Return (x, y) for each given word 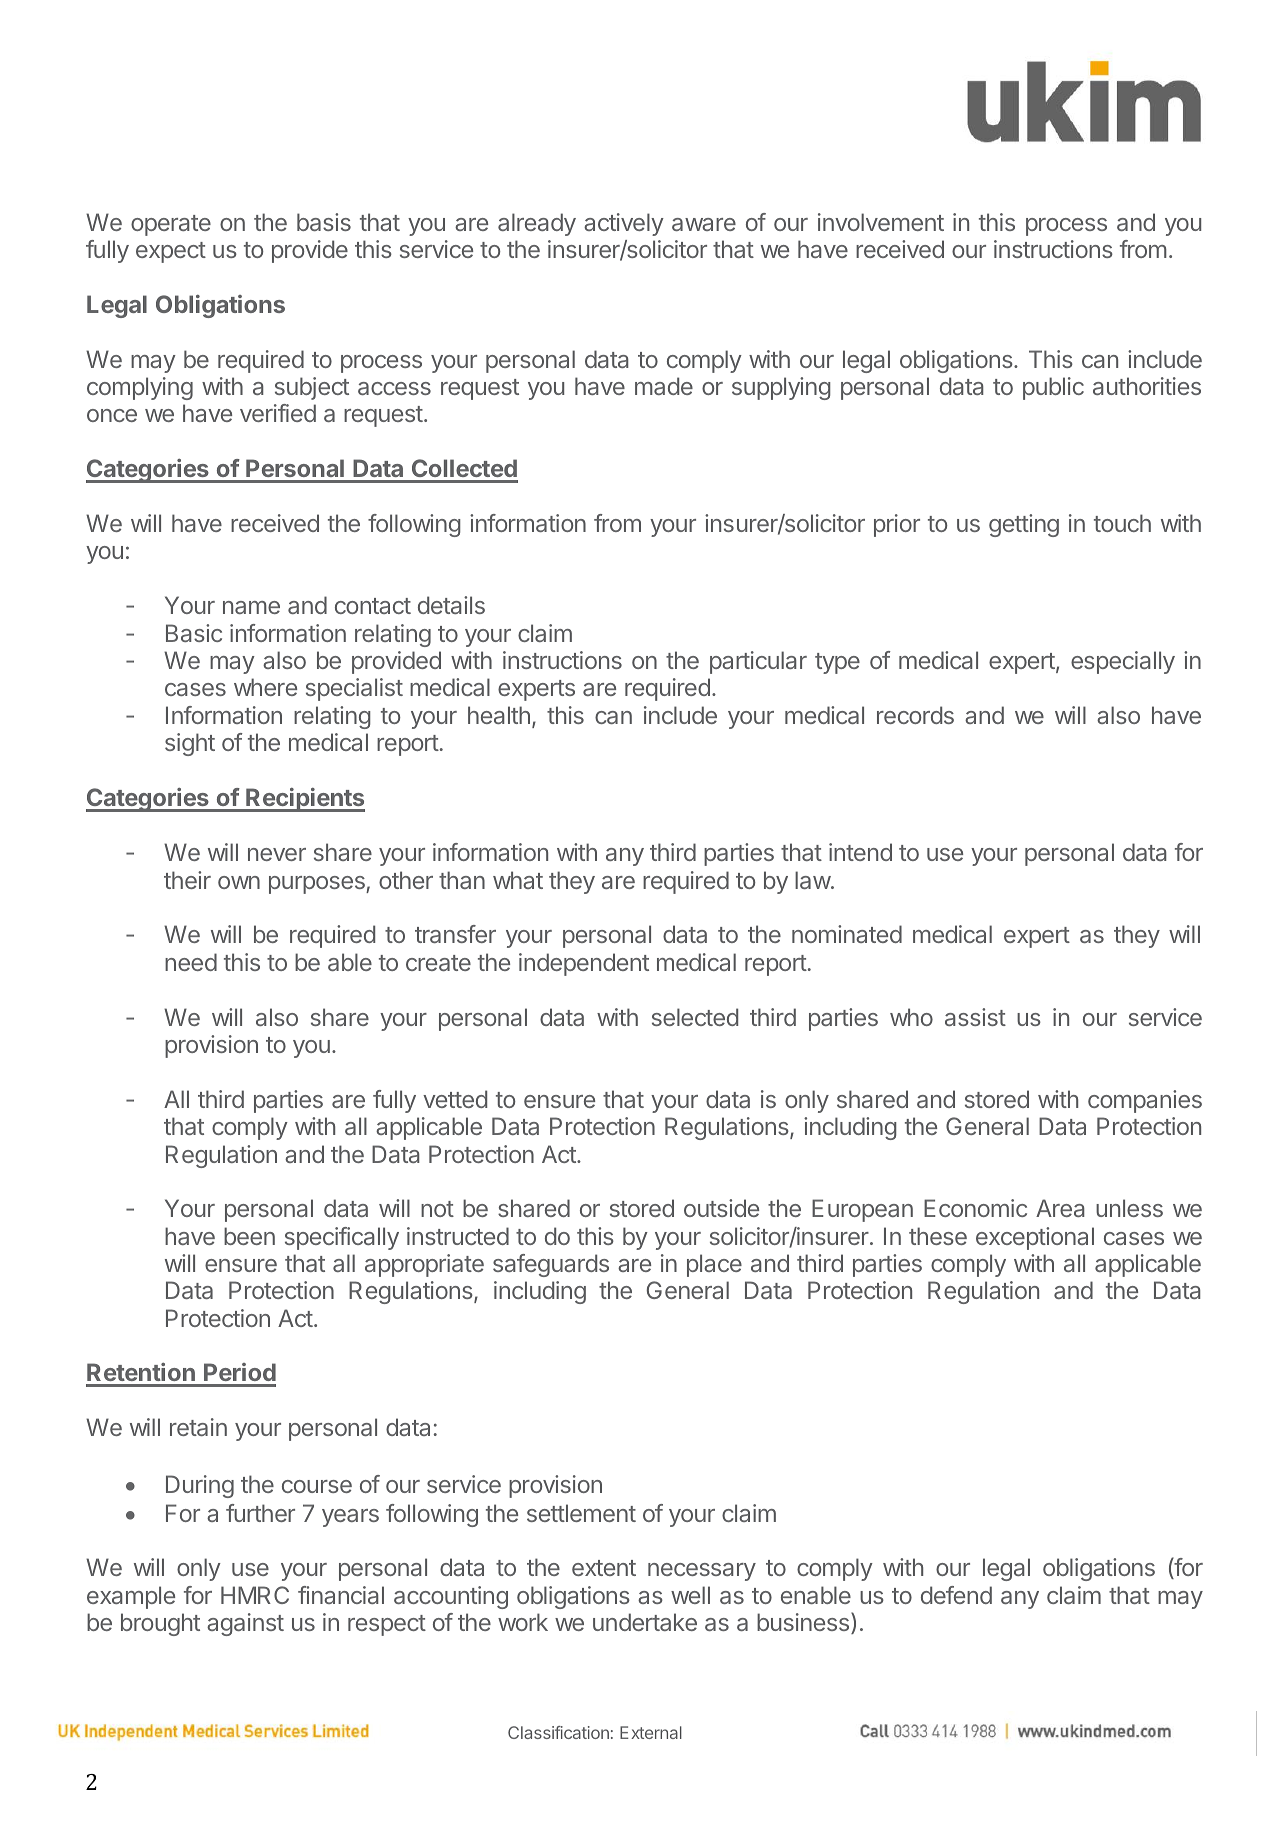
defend (956, 1595)
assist (975, 1017)
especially (1123, 662)
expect (171, 252)
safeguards (551, 1265)
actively (624, 224)
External (651, 1732)
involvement (881, 222)
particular (758, 662)
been (249, 1236)
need (191, 962)
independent (584, 964)
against (245, 1624)
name (251, 607)
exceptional (1035, 1238)
